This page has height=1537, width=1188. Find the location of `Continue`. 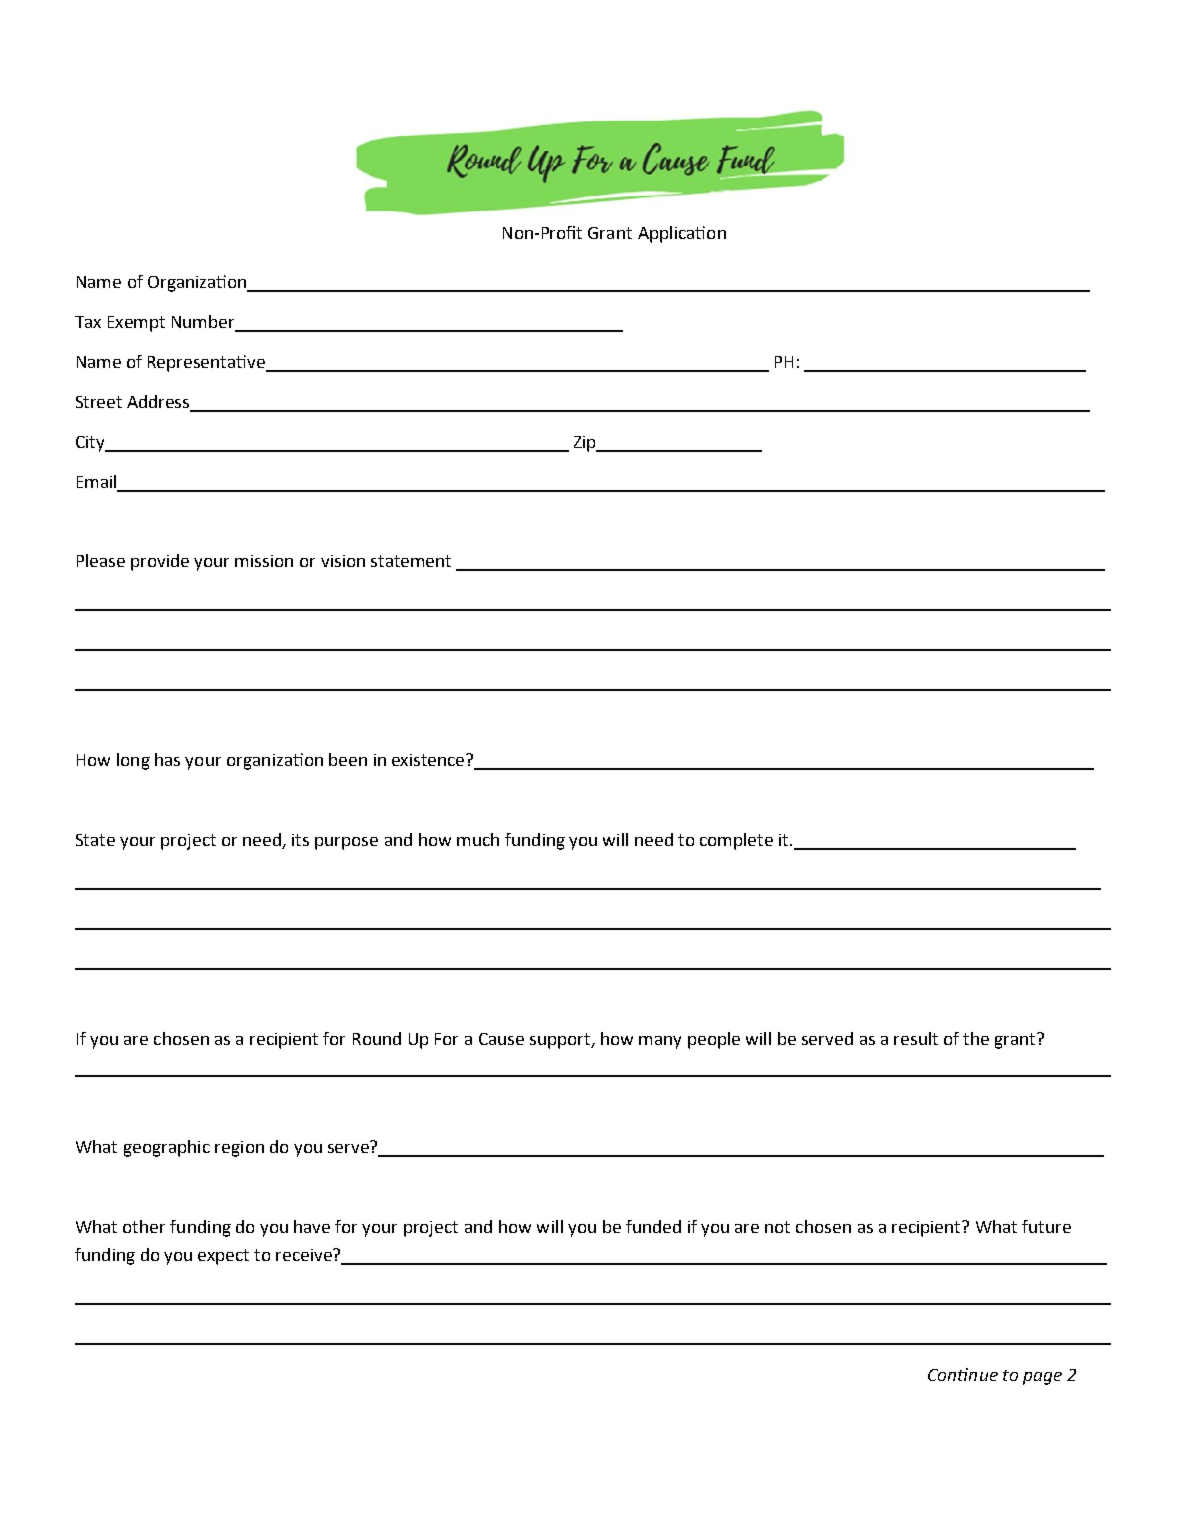

Continue is located at coordinates (963, 1374).
